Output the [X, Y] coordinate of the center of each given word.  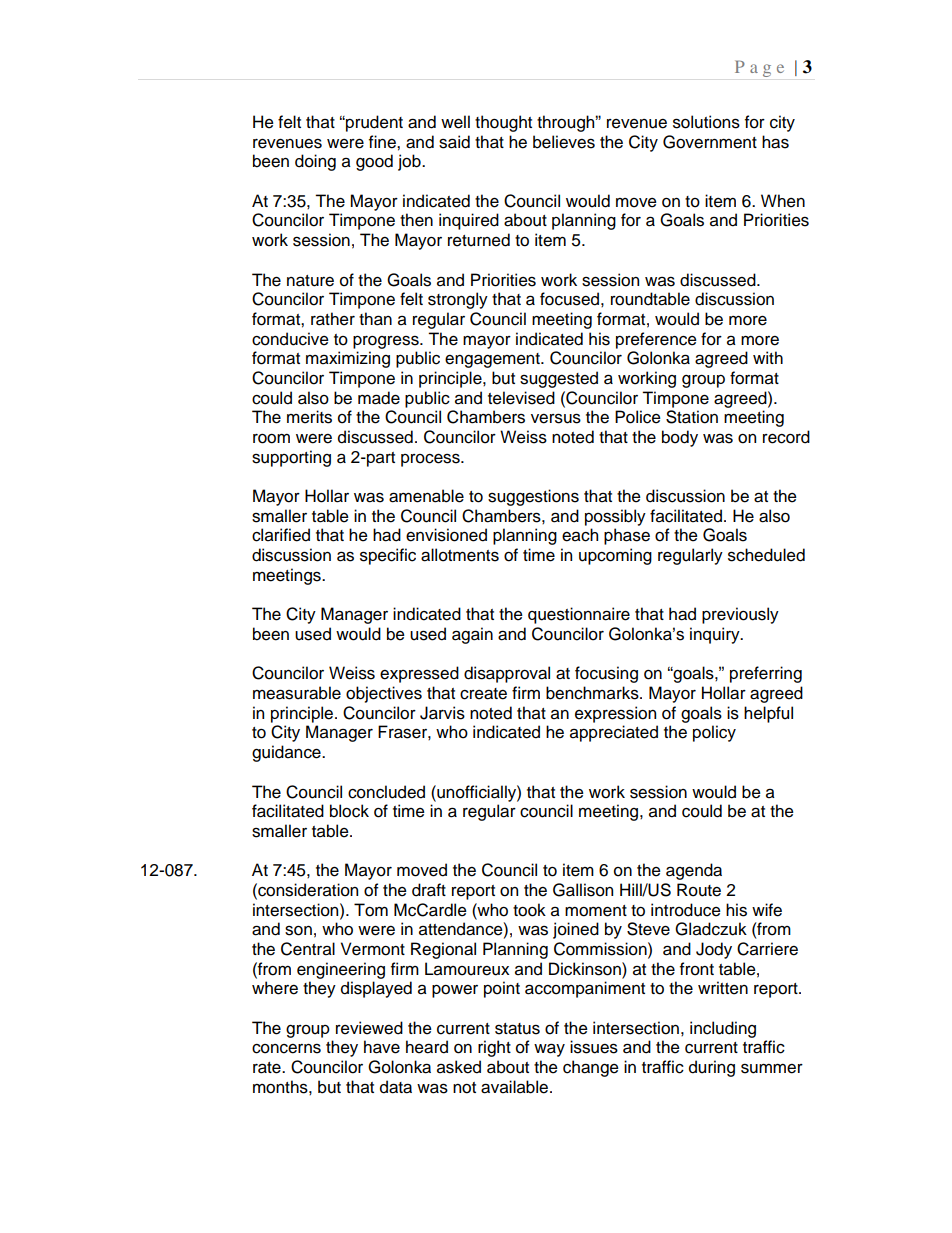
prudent [373, 123]
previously [740, 615]
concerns [286, 1048]
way [549, 1050]
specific [388, 556]
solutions [706, 122]
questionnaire [579, 615]
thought [503, 123]
